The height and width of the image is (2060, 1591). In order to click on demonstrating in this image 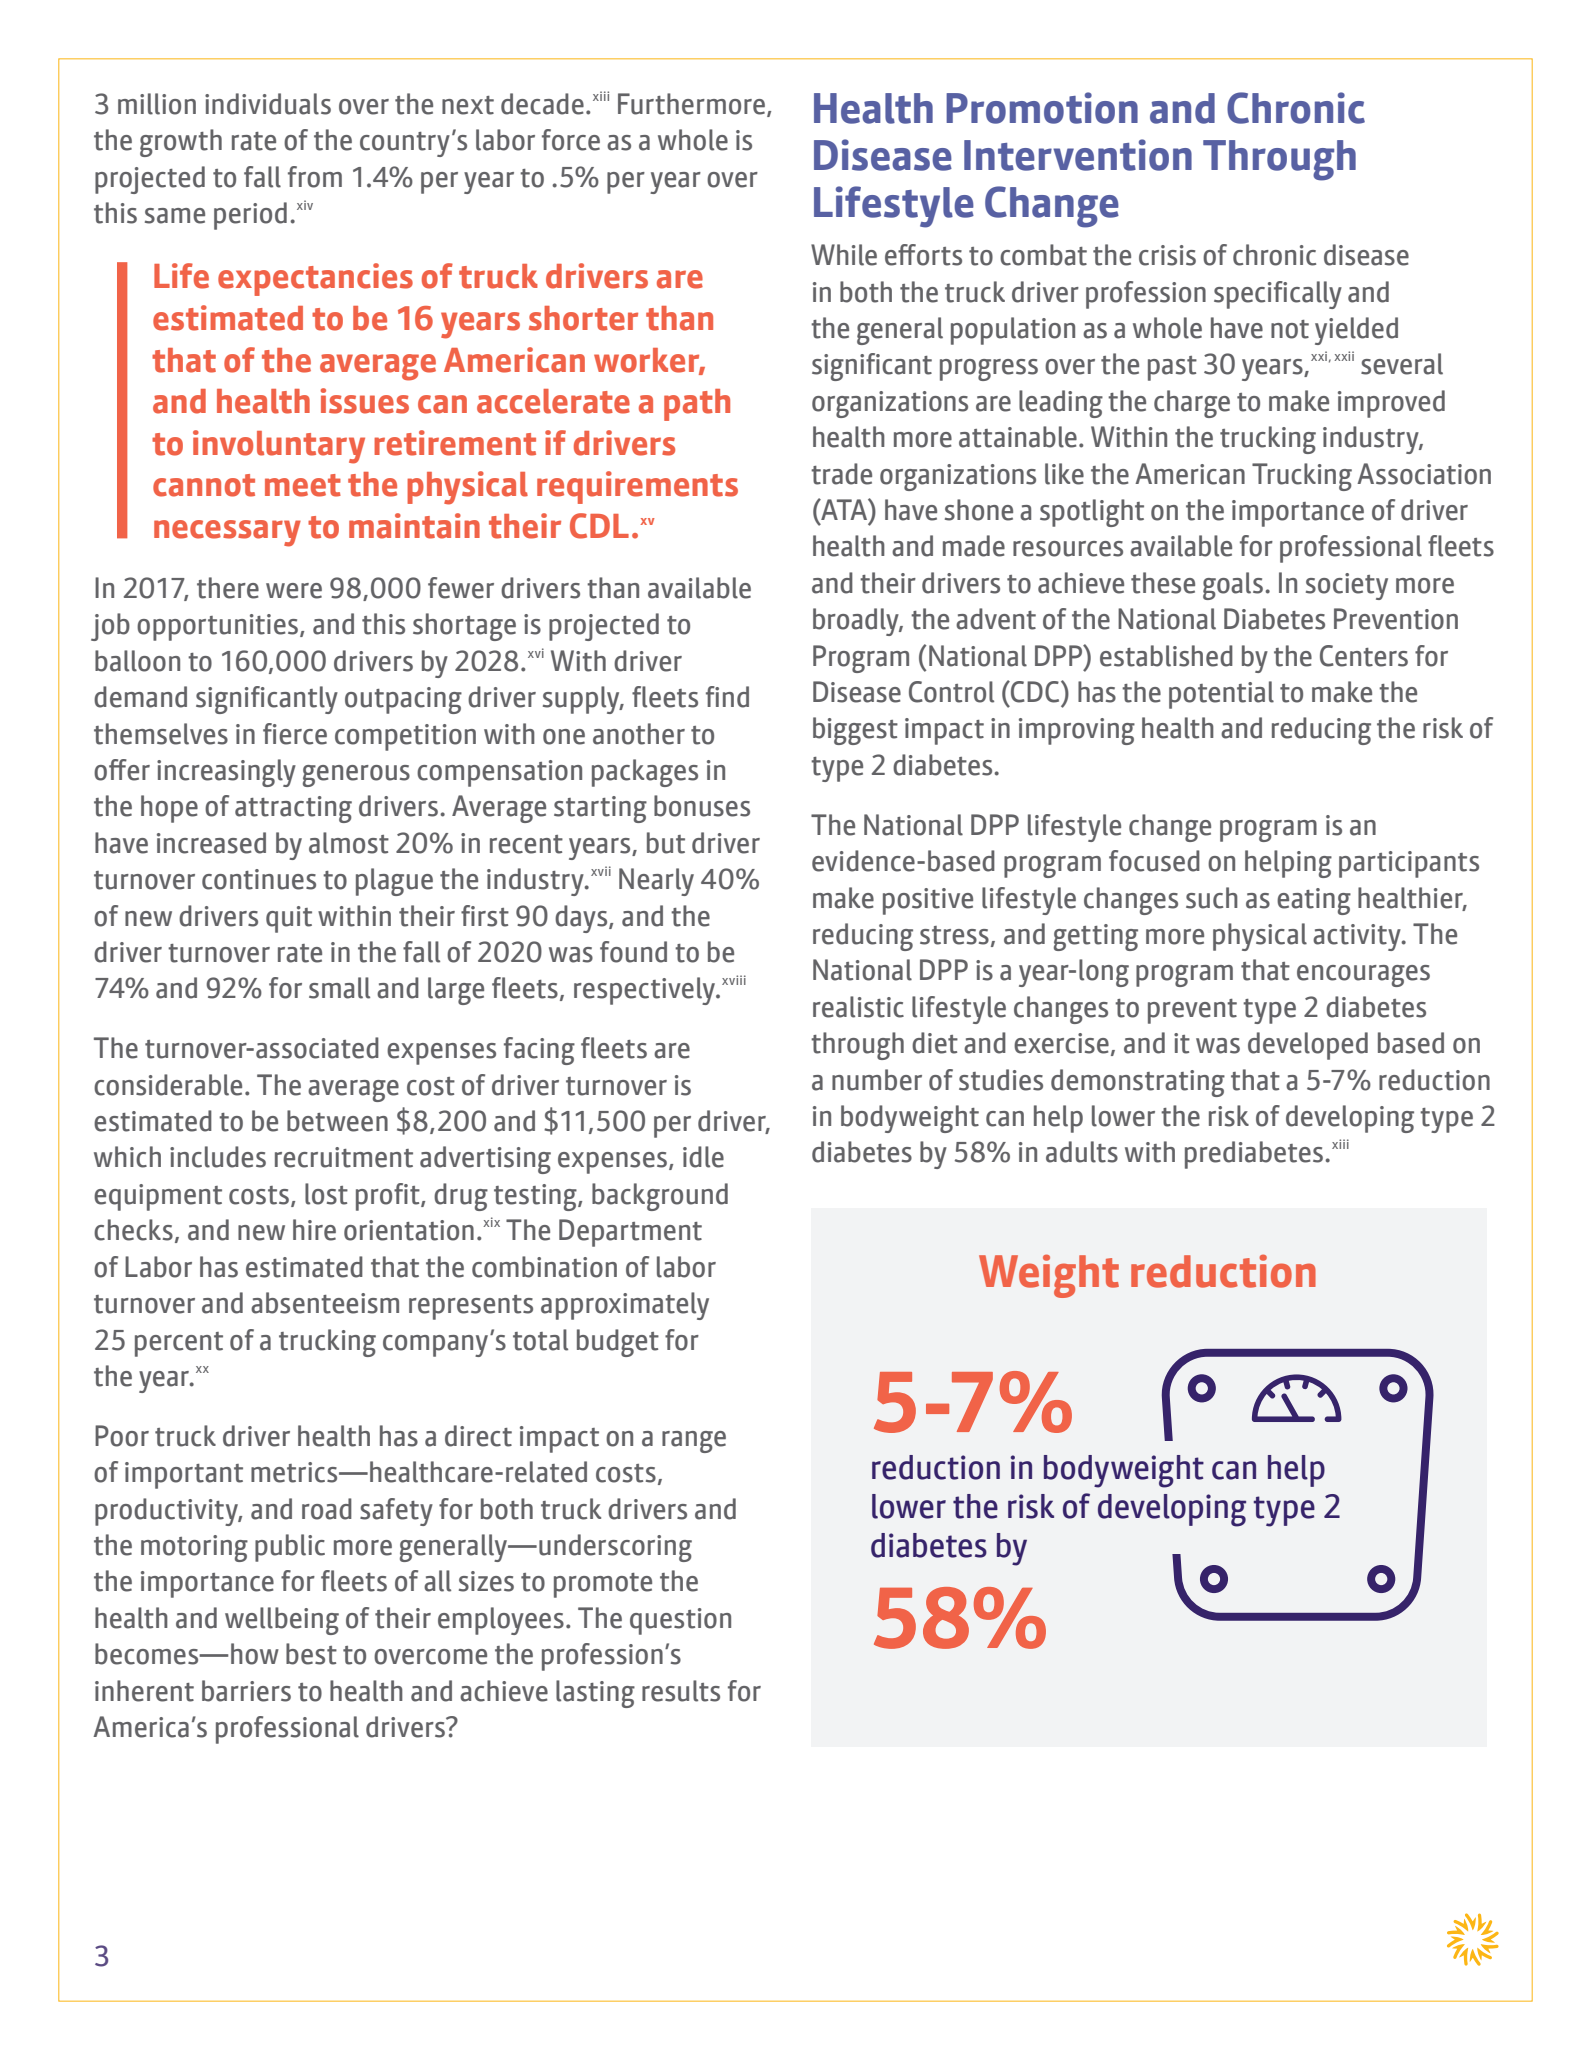, I will do `click(1138, 1083)`.
